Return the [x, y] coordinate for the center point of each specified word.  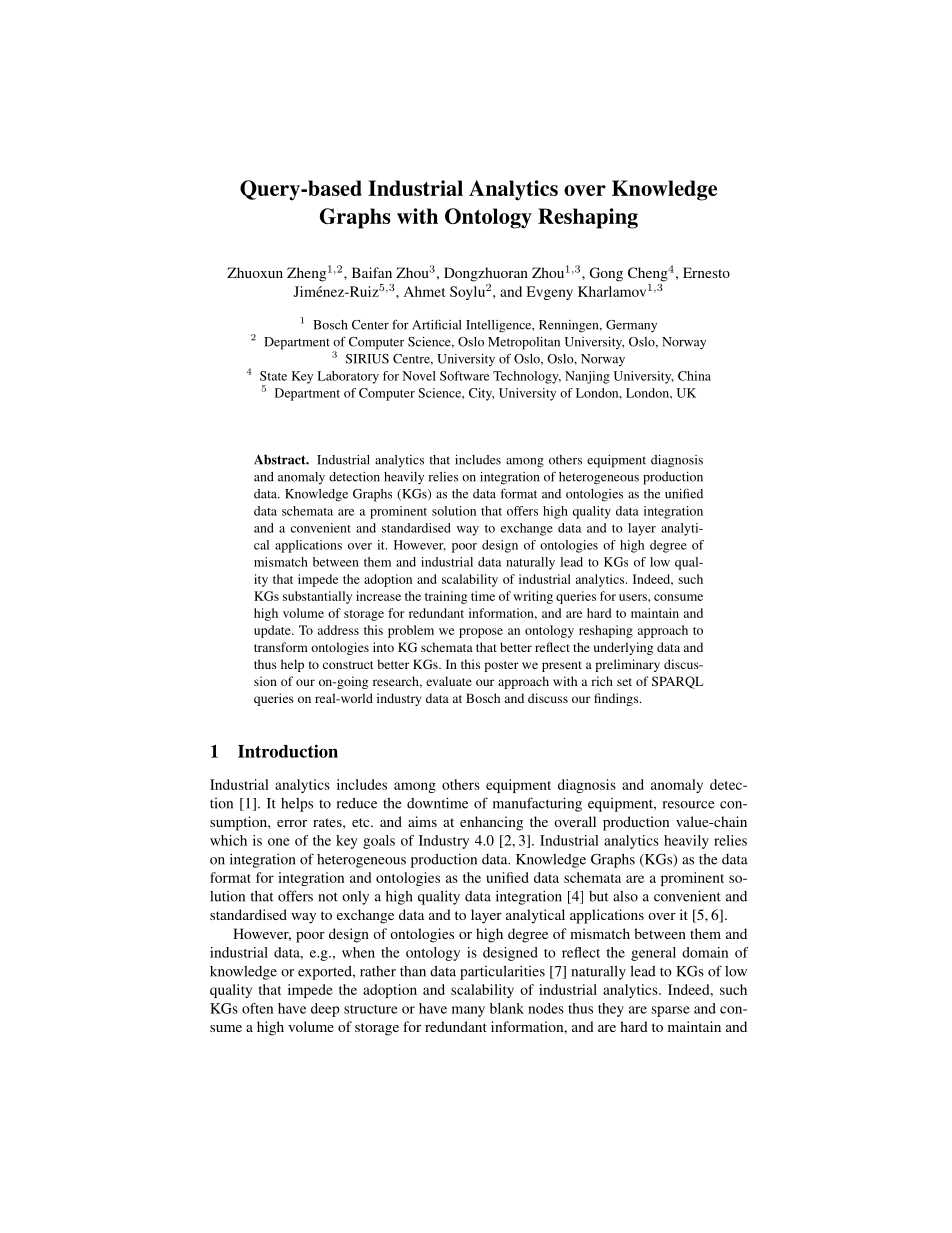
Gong [606, 274]
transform [281, 647]
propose [481, 633]
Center [370, 325]
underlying [623, 648]
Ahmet [424, 291]
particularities [502, 972]
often [257, 1008]
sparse [671, 1011]
